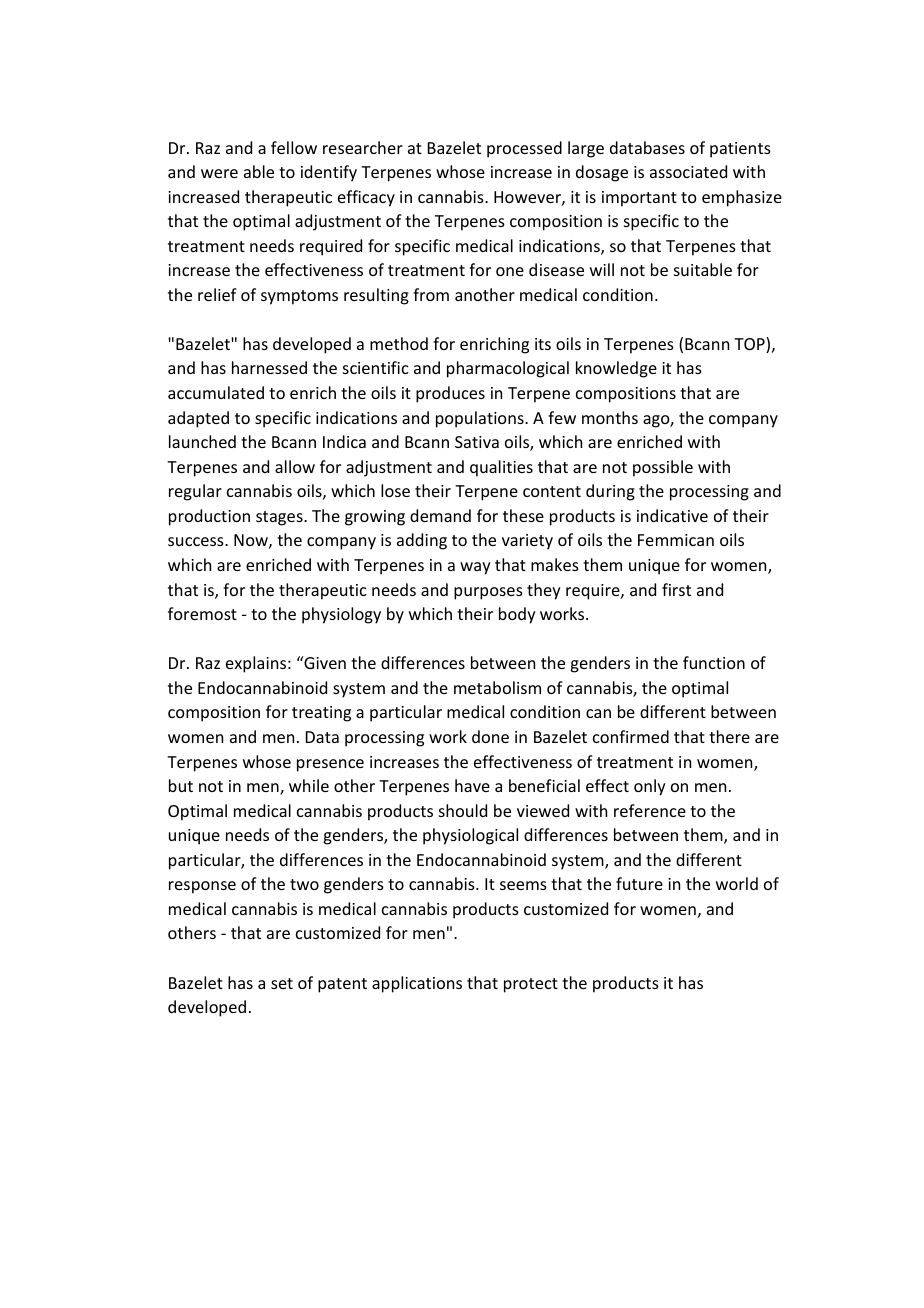 The width and height of the screenshot is (924, 1308). What do you see at coordinates (202, 441) in the screenshot?
I see `launched` at bounding box center [202, 441].
